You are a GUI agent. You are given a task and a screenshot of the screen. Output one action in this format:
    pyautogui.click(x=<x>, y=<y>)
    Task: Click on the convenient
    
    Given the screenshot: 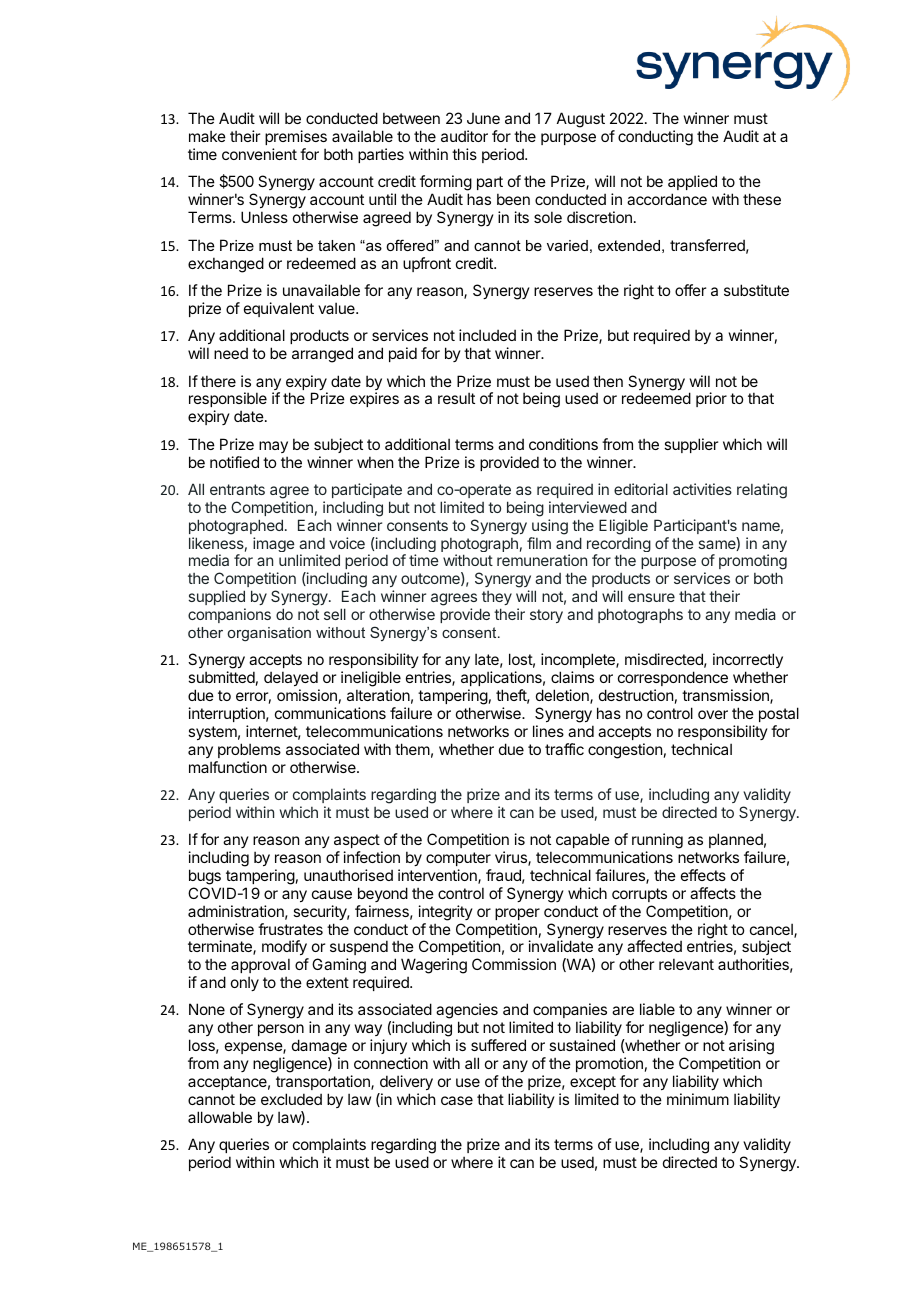 What is the action you would take?
    pyautogui.click(x=259, y=154)
